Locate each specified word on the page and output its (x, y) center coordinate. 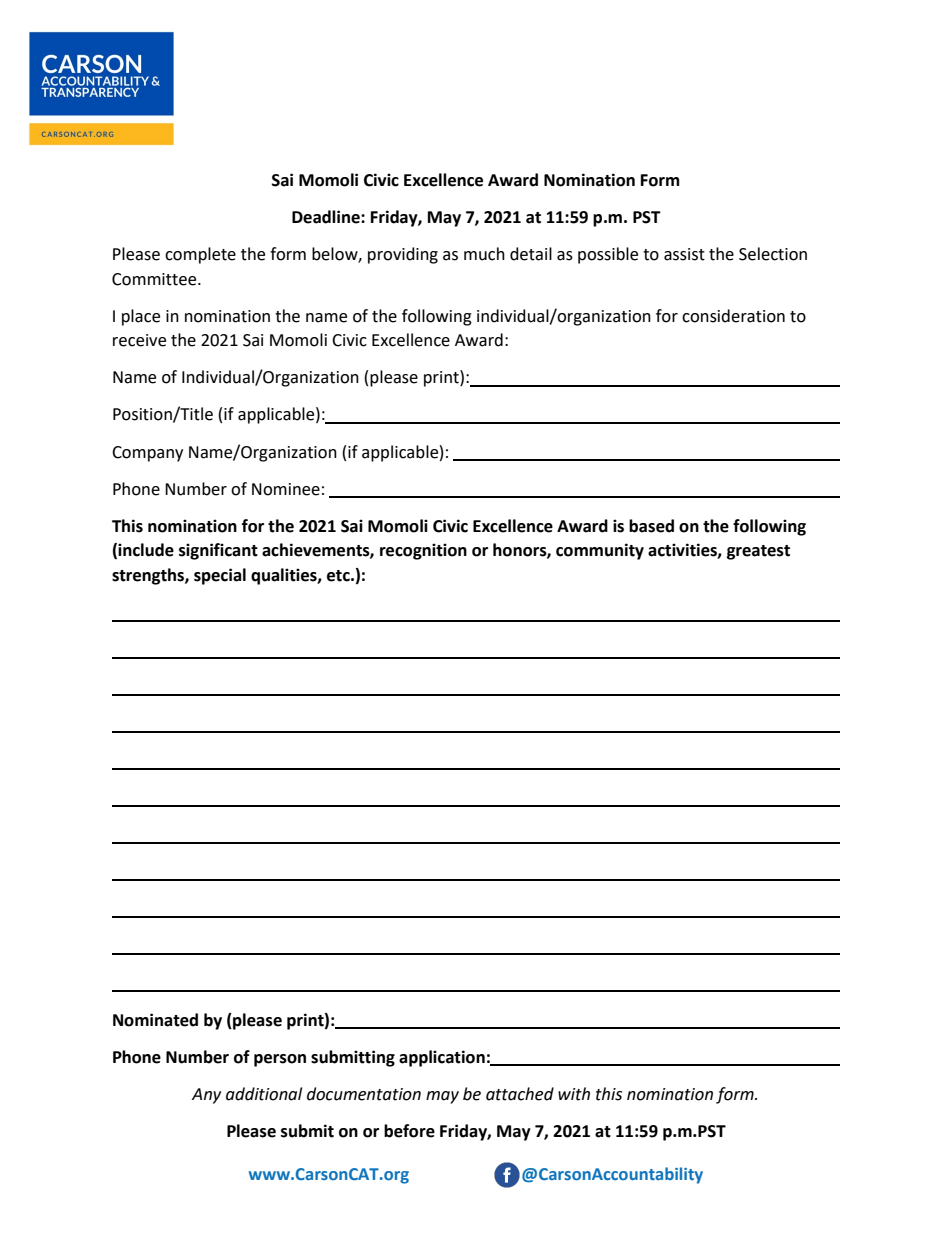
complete (200, 255)
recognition (423, 551)
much (484, 254)
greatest (758, 552)
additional (264, 1094)
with (574, 1094)
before (409, 1131)
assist (684, 254)
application (442, 1058)
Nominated (155, 1020)
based (651, 526)
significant (218, 551)
